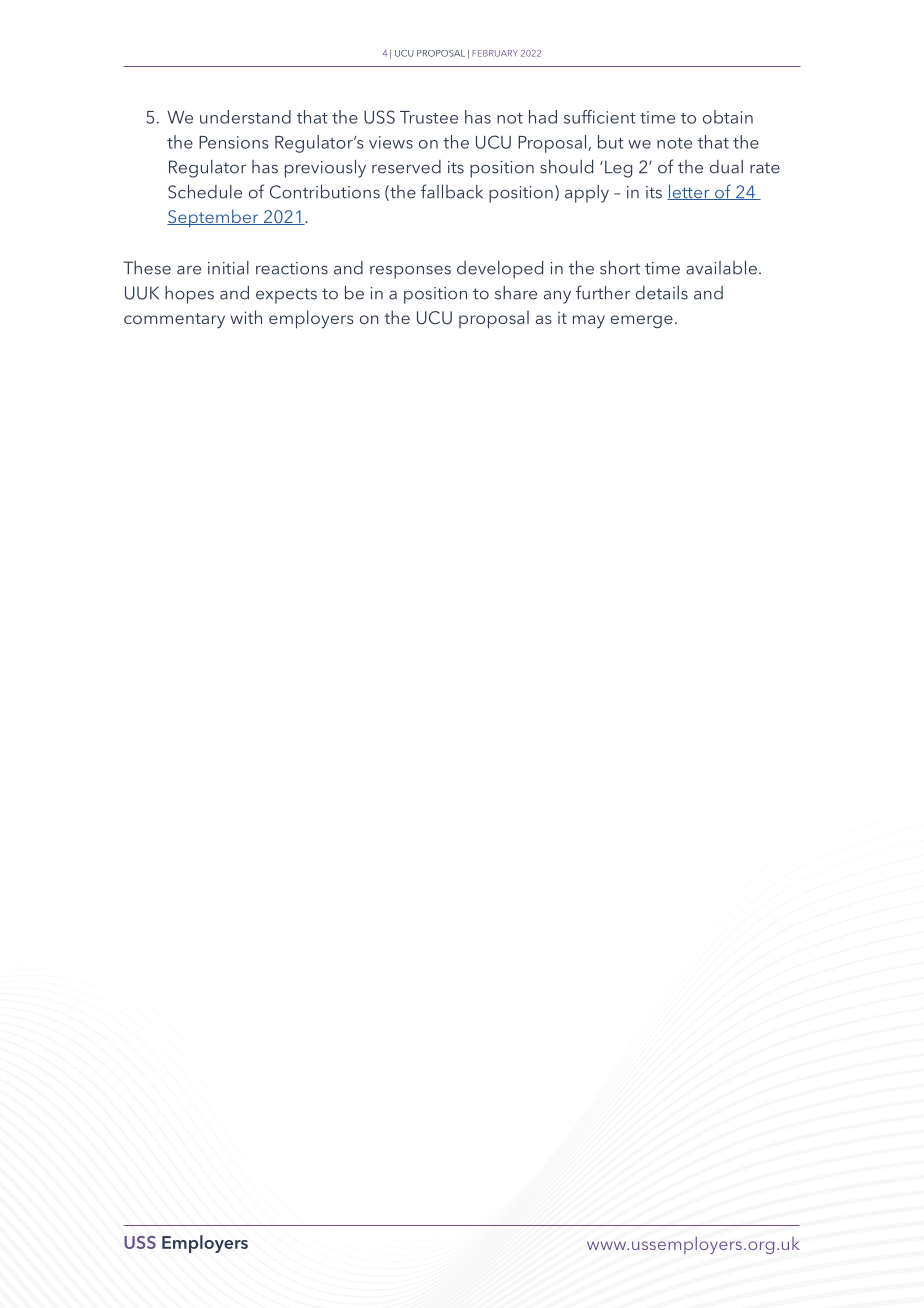  What do you see at coordinates (205, 192) in the screenshot?
I see `Schedule` at bounding box center [205, 192].
